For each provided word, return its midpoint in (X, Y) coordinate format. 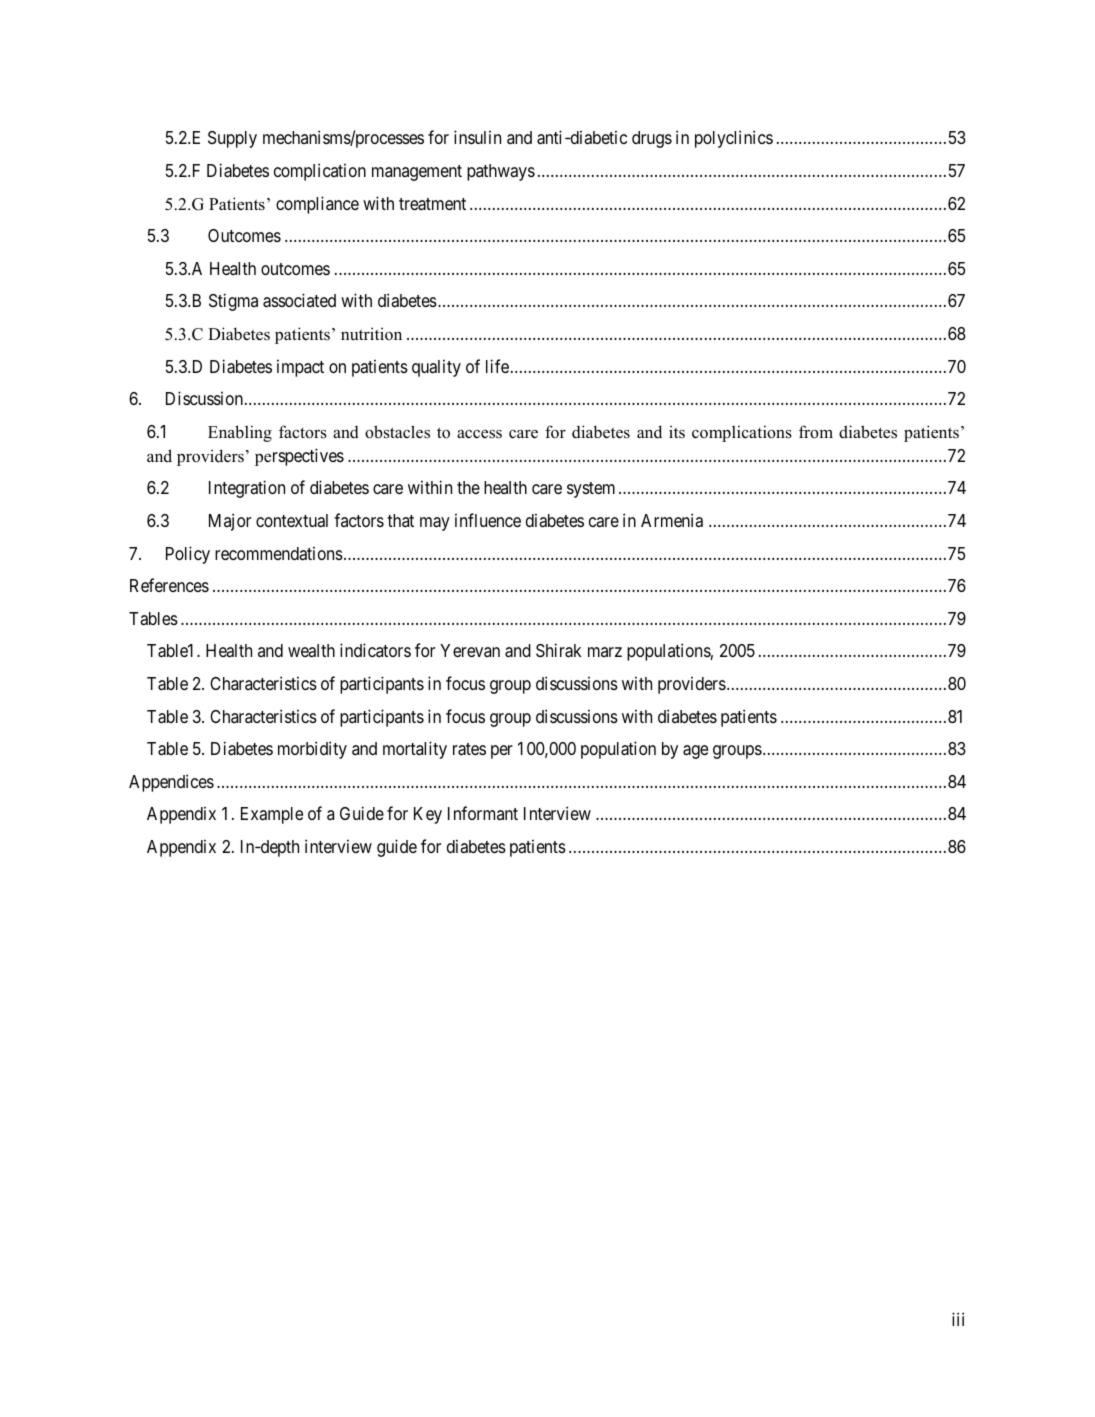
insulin (477, 137)
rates (469, 749)
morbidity (312, 750)
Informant (483, 813)
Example (272, 815)
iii (958, 1319)
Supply (232, 139)
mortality (415, 750)
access (479, 434)
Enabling (240, 433)
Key (428, 815)
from (816, 432)
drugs (652, 139)
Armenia (672, 520)
